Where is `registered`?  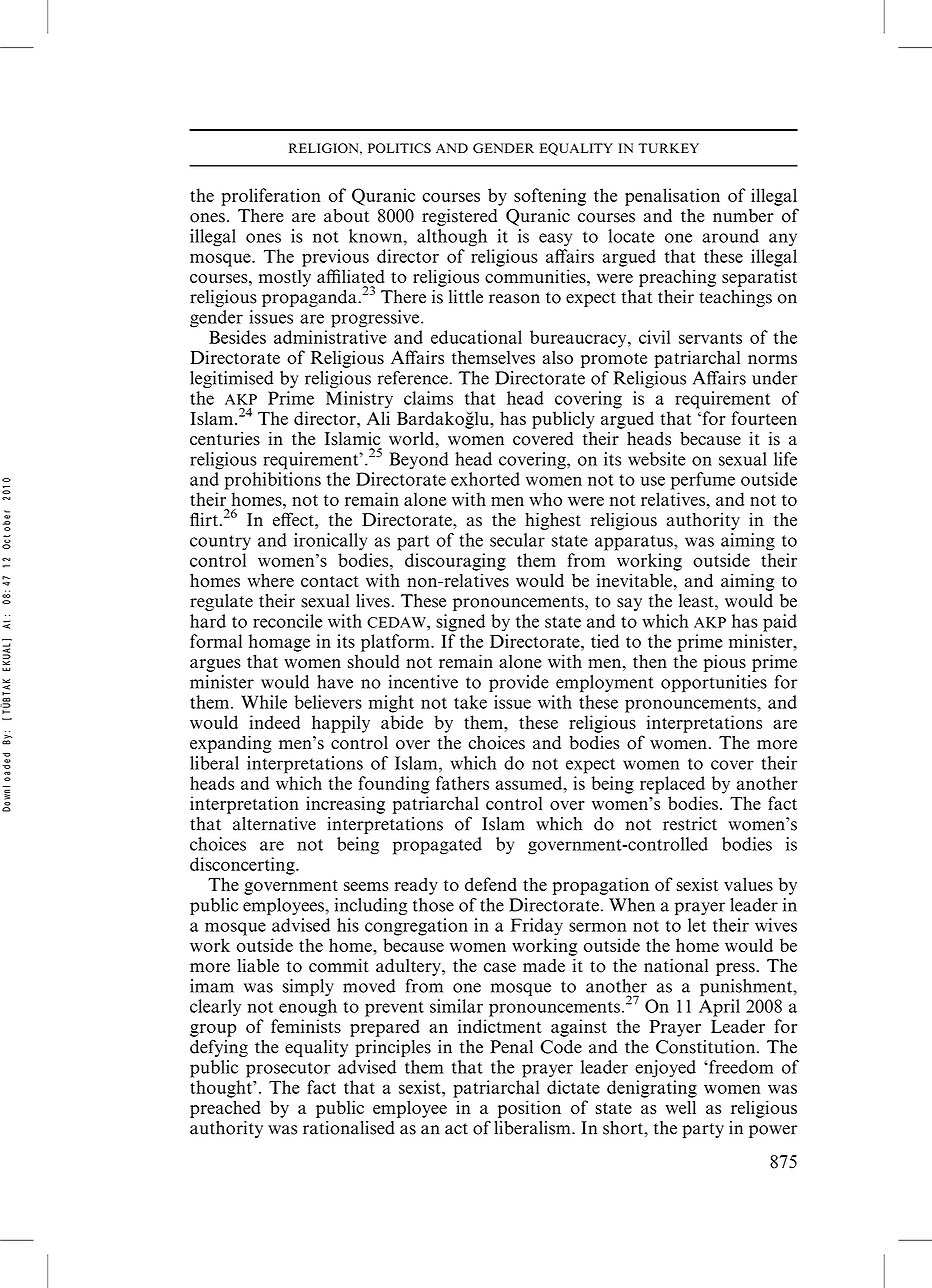 registered is located at coordinates (459, 217).
